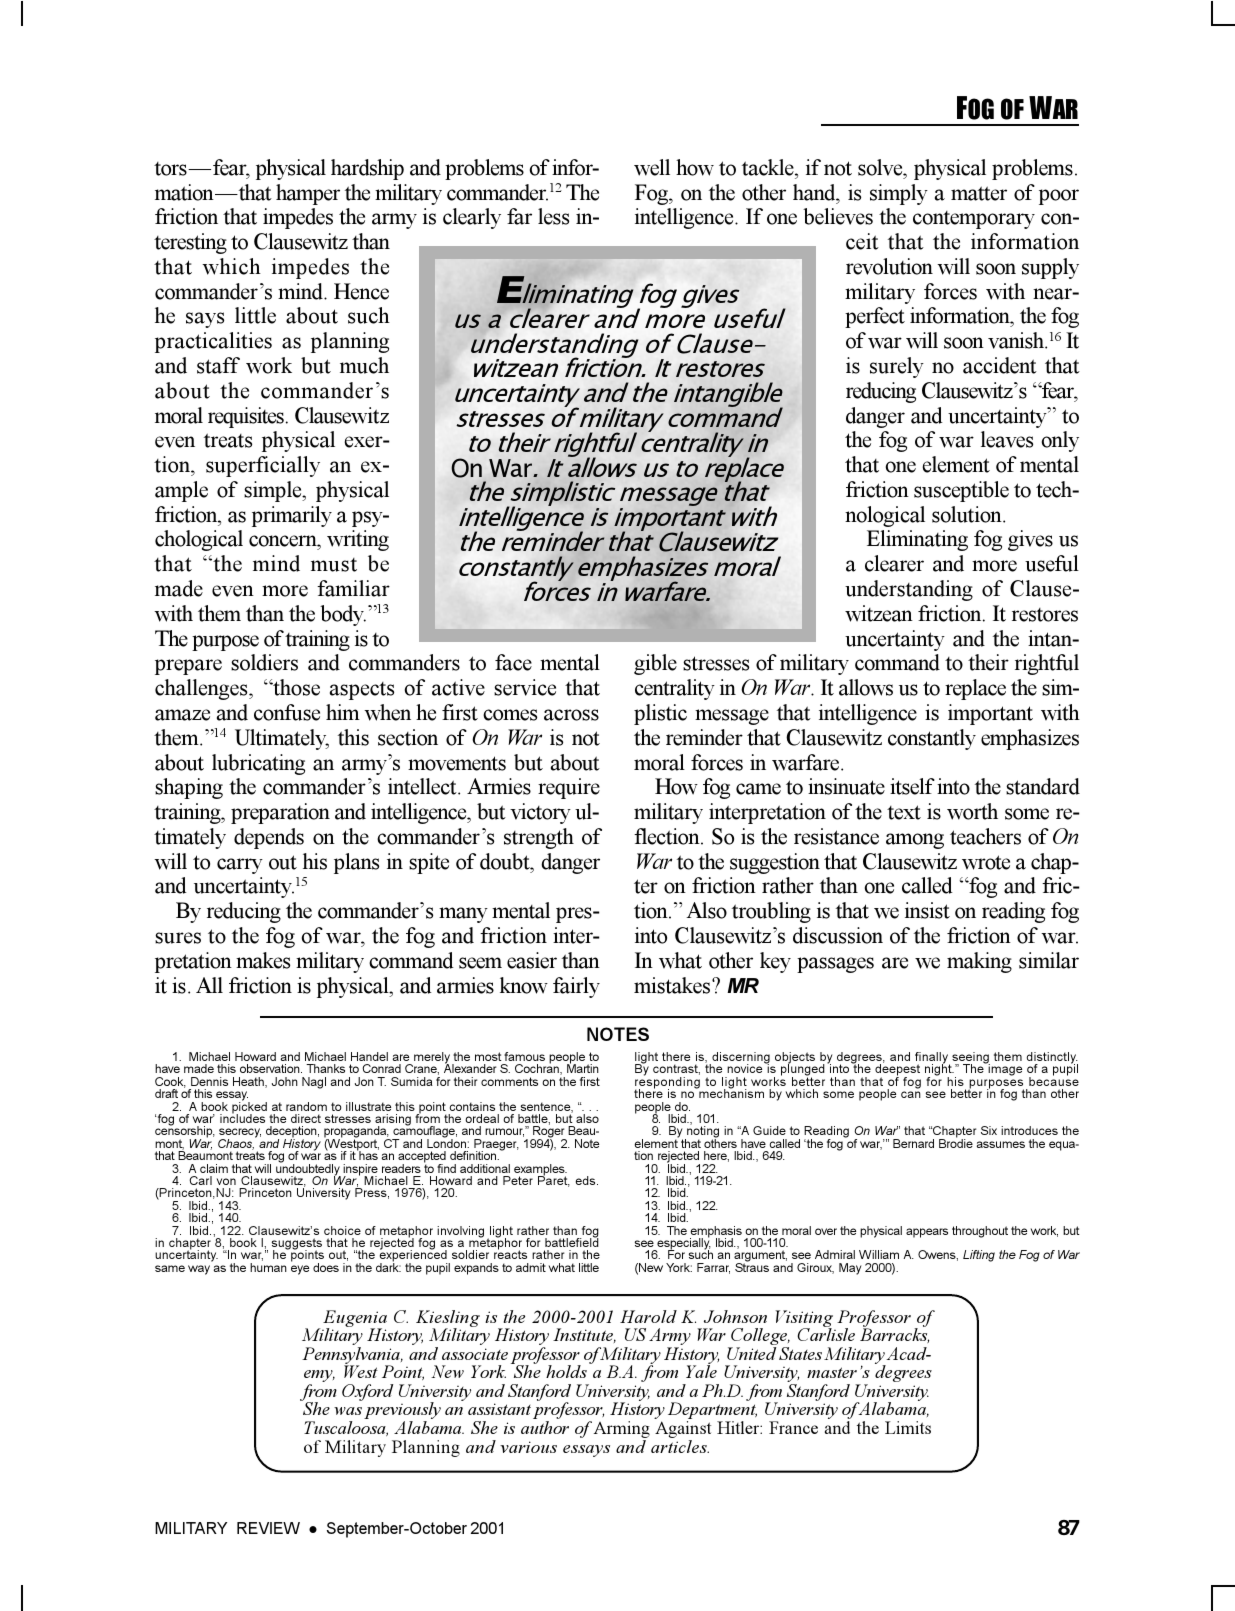 The width and height of the screenshot is (1235, 1611). I want to click on hamper, so click(308, 194).
